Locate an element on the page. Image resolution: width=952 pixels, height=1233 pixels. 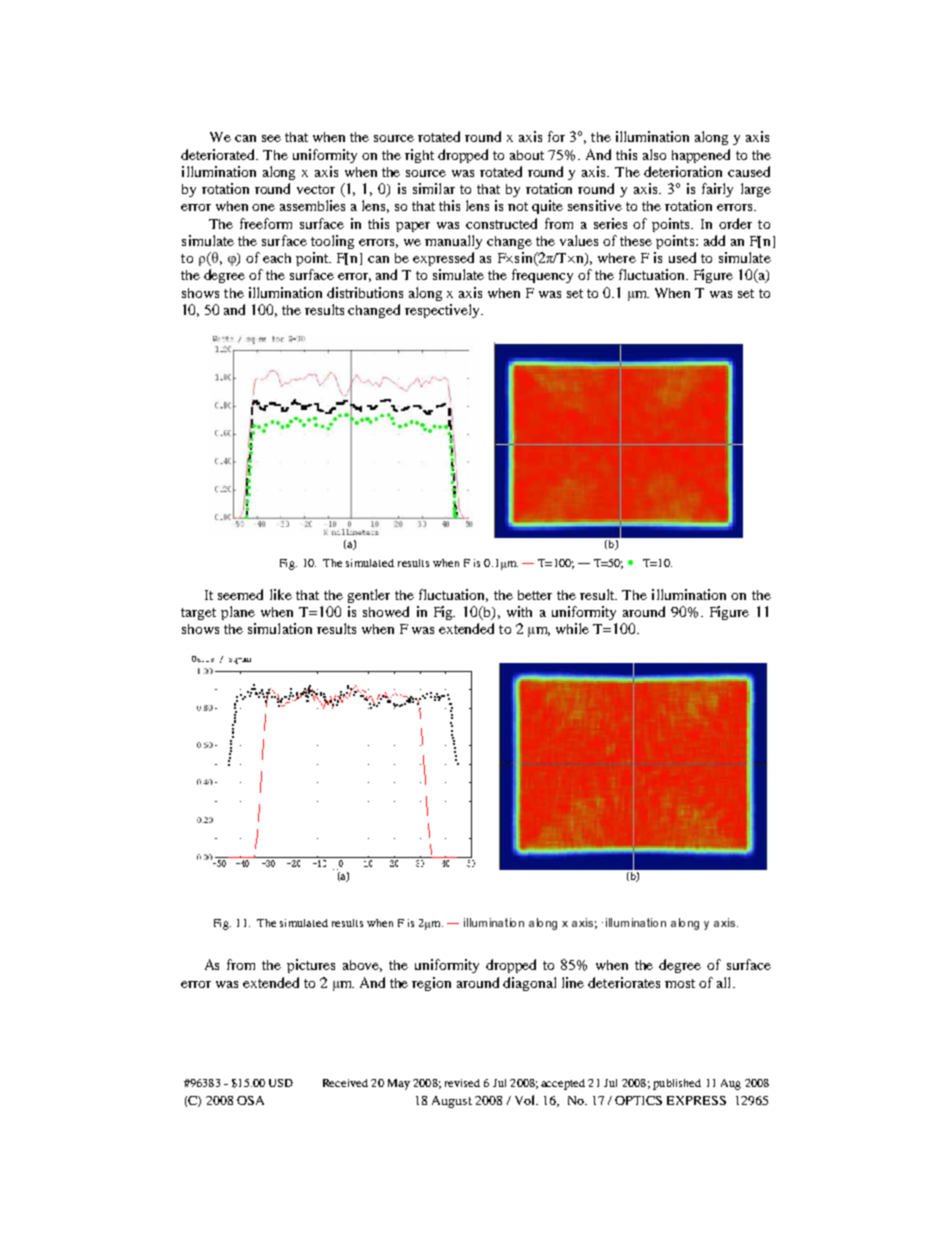
with is located at coordinates (519, 611).
